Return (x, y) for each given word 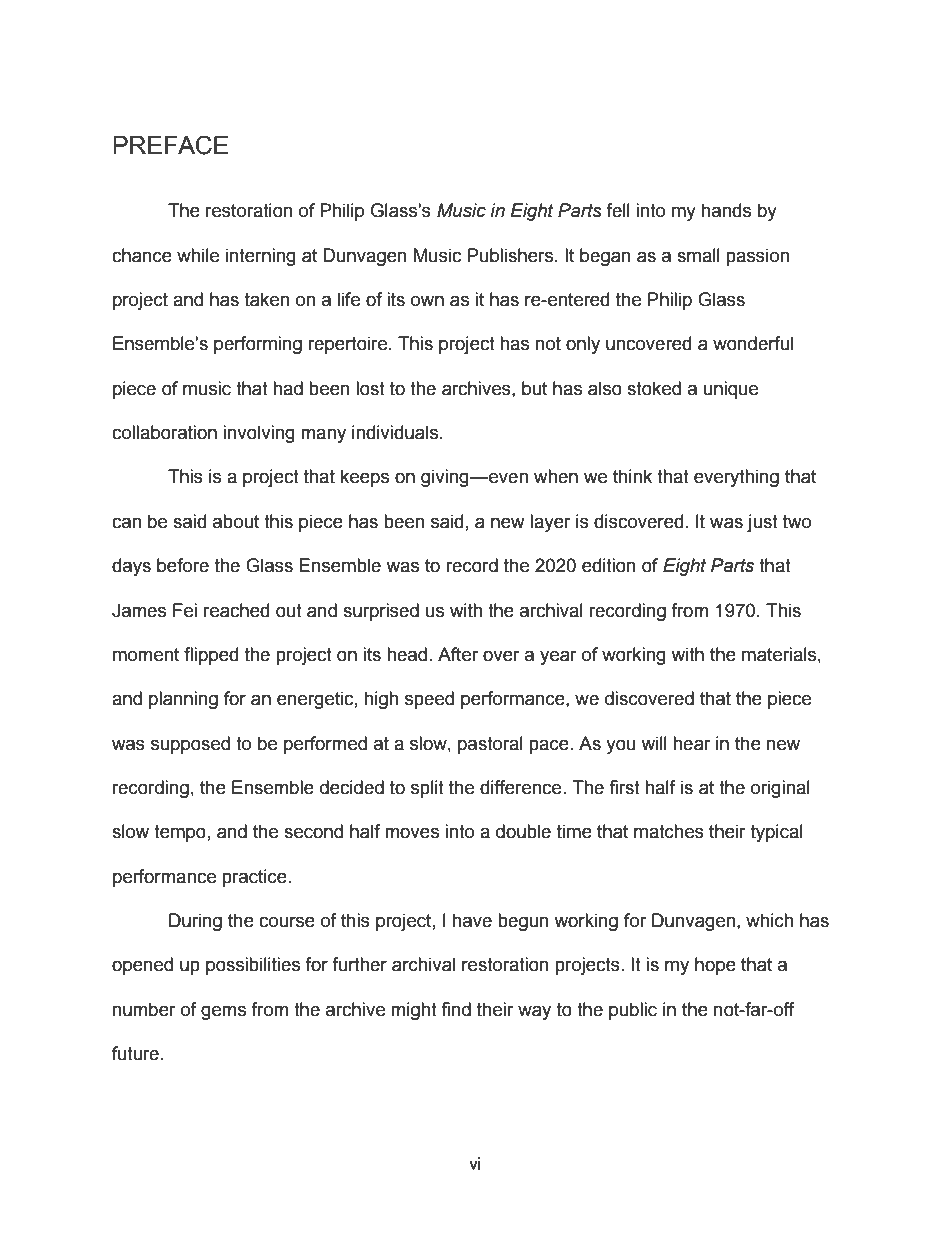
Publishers (512, 255)
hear (692, 743)
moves (412, 833)
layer (550, 523)
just (762, 523)
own (427, 301)
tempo (180, 833)
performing (258, 345)
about (236, 521)
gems (223, 1012)
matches (669, 831)
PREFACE (170, 145)
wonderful (753, 343)
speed (429, 700)
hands (726, 210)
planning (183, 700)
